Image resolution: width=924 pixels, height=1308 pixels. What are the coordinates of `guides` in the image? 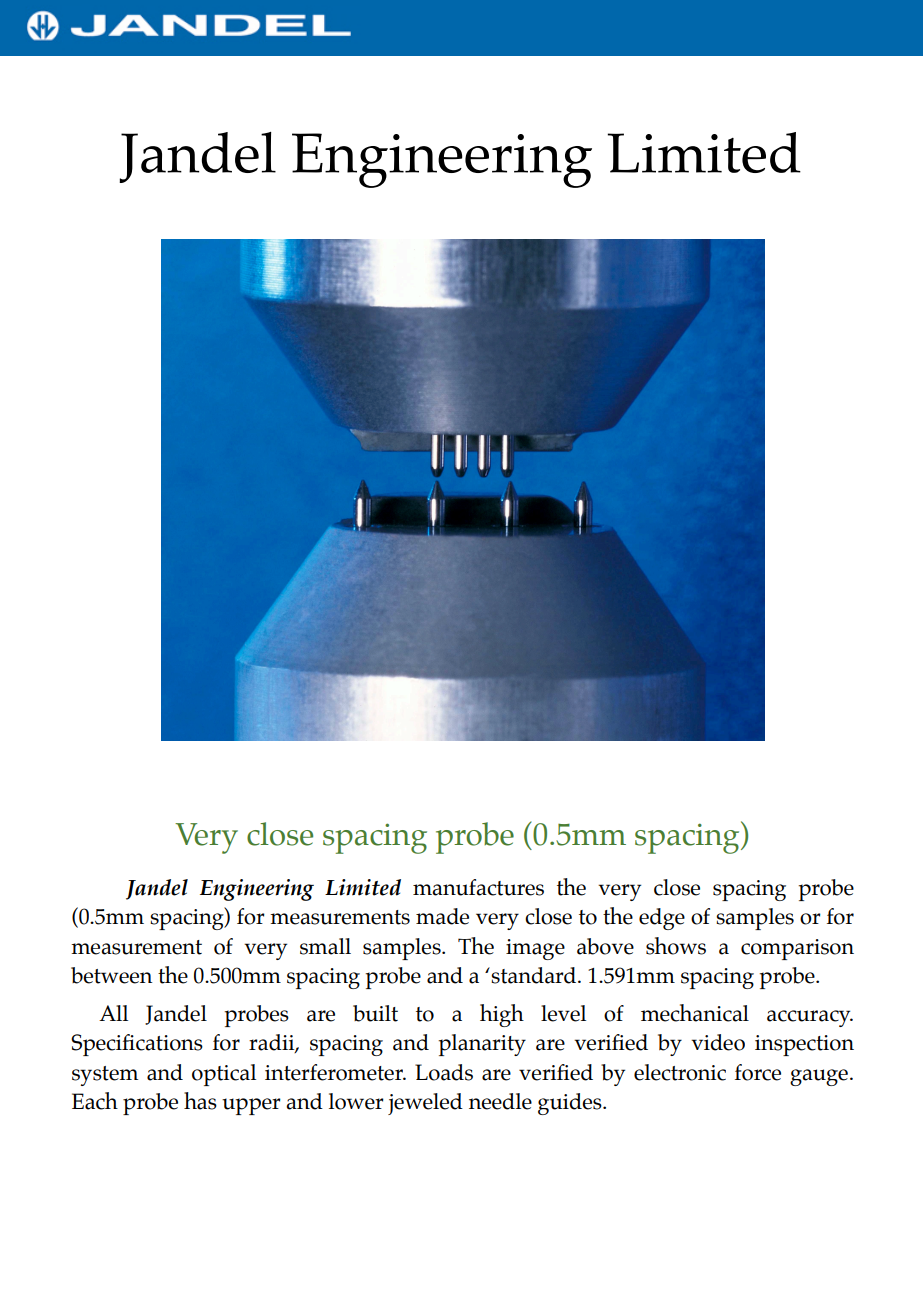 It's located at (571, 1104).
